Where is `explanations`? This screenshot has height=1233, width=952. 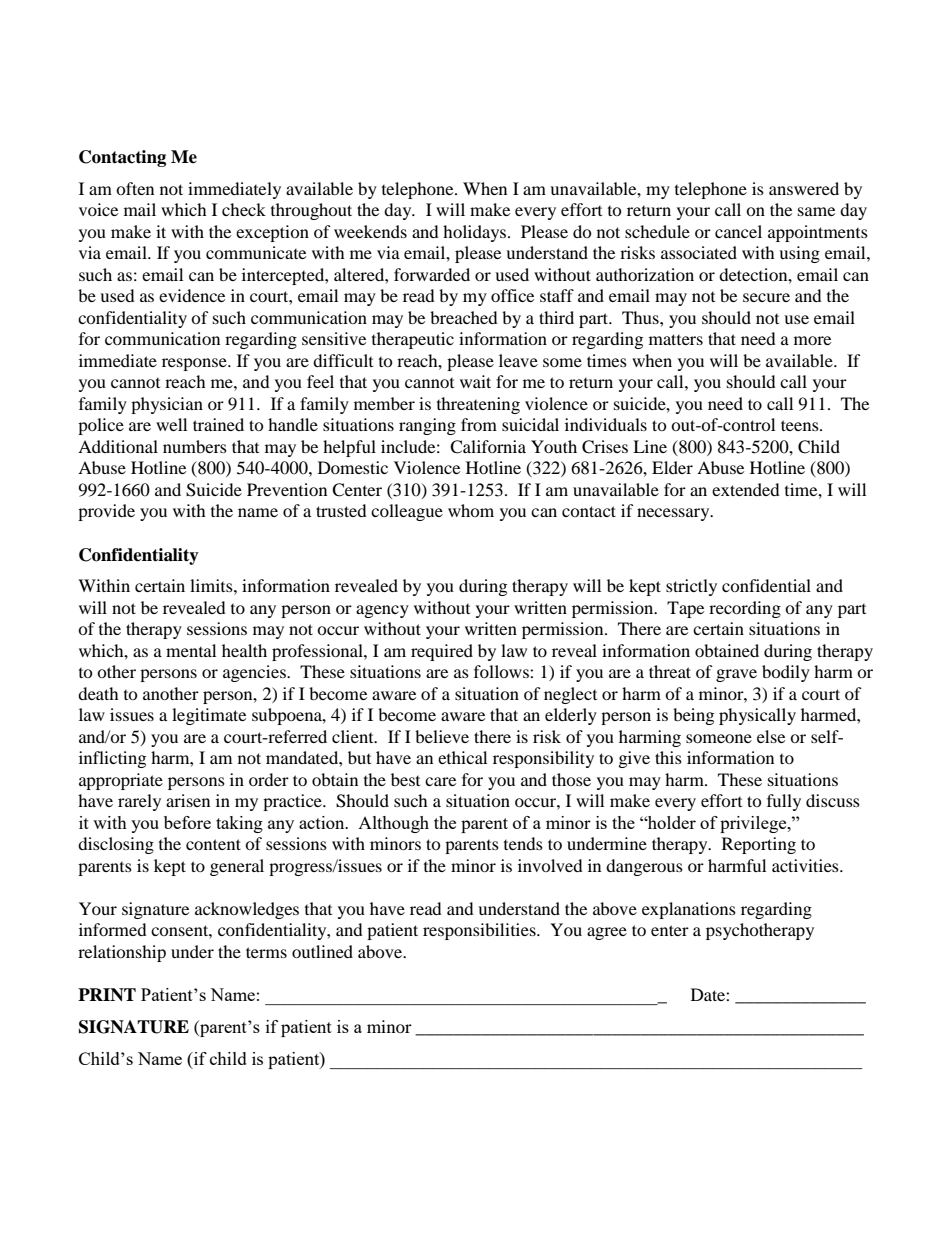 explanations is located at coordinates (689, 910).
